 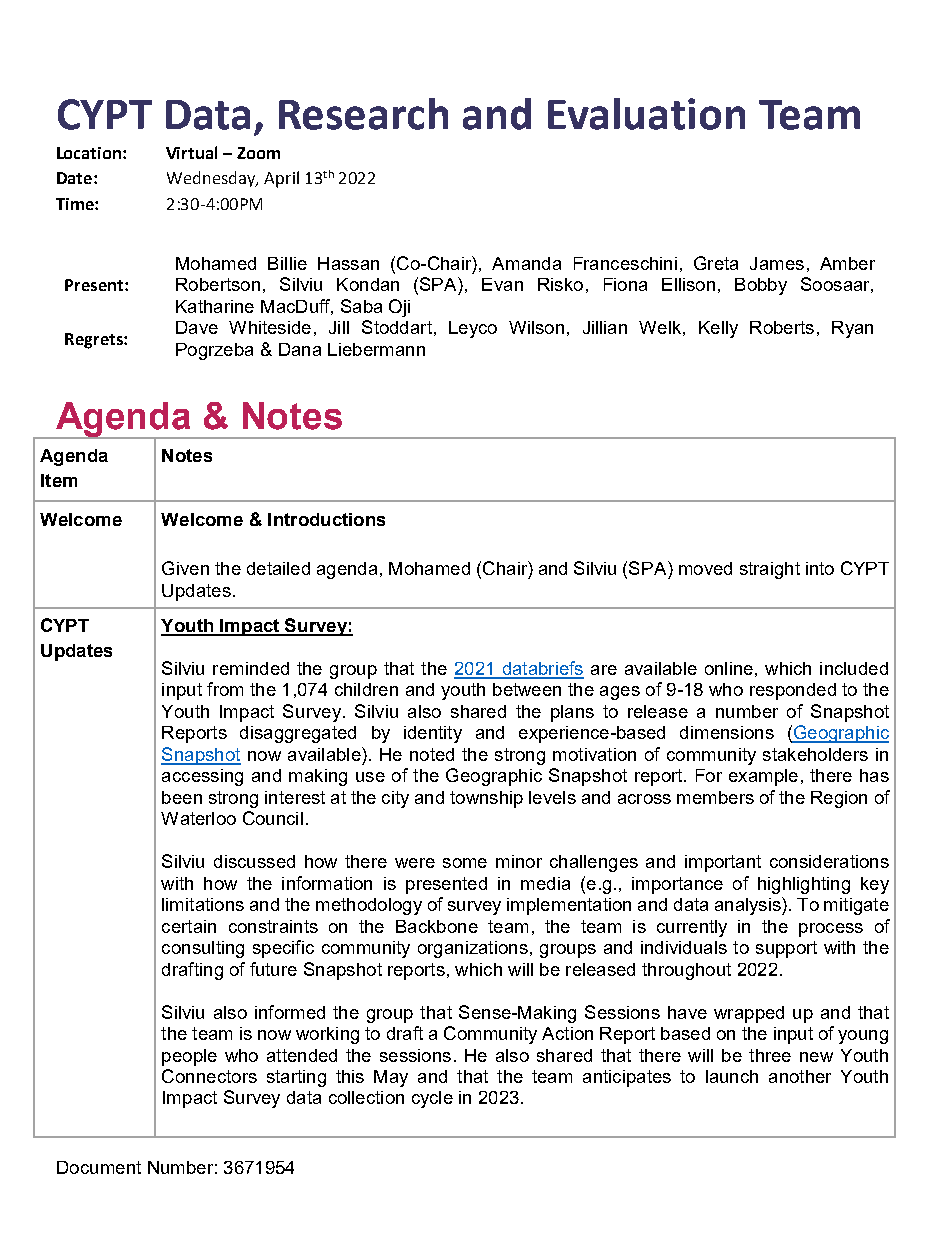 I want to click on example, so click(x=763, y=777).
